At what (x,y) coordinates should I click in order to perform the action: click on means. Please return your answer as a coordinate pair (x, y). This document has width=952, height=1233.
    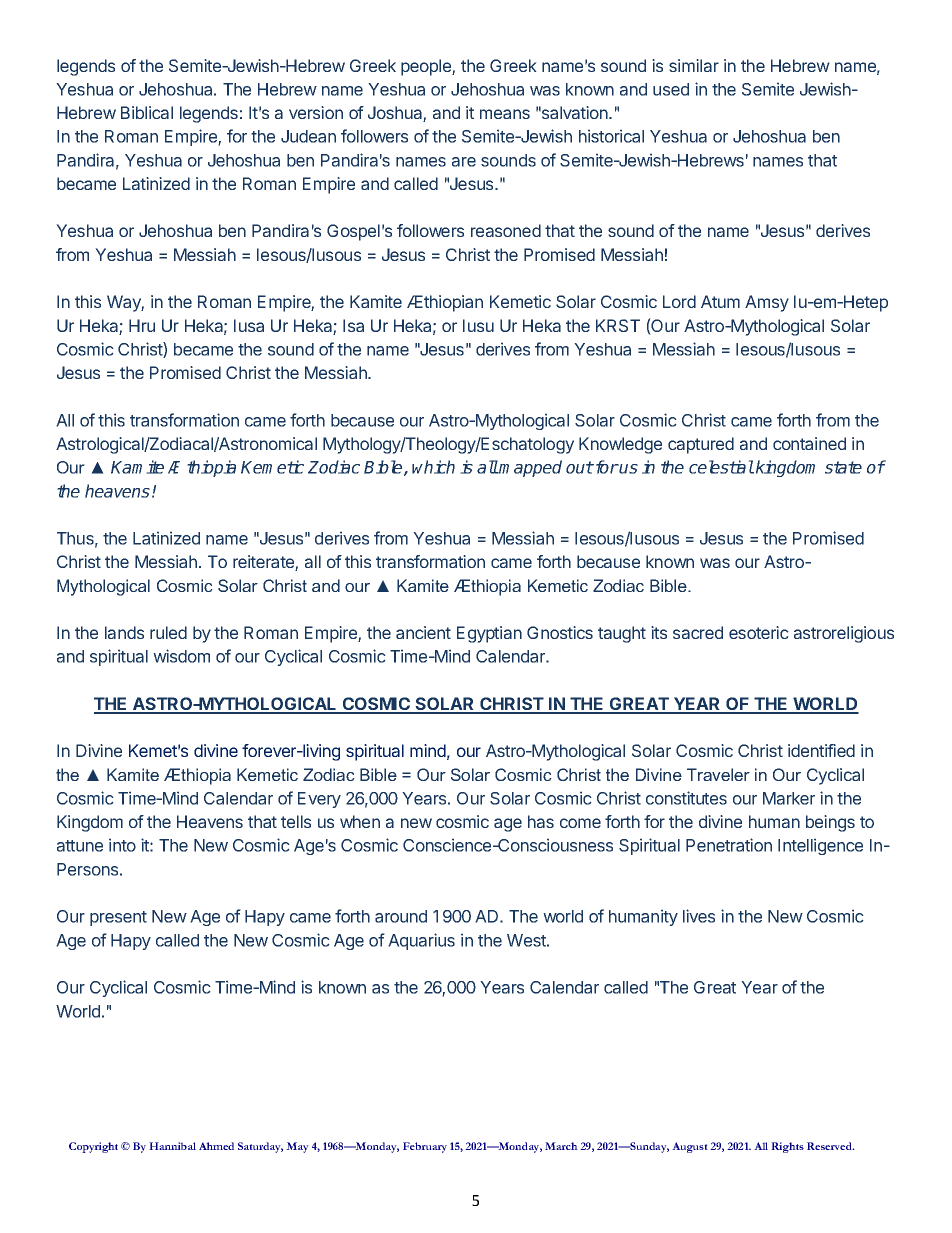
    Looking at the image, I should click on (505, 114).
